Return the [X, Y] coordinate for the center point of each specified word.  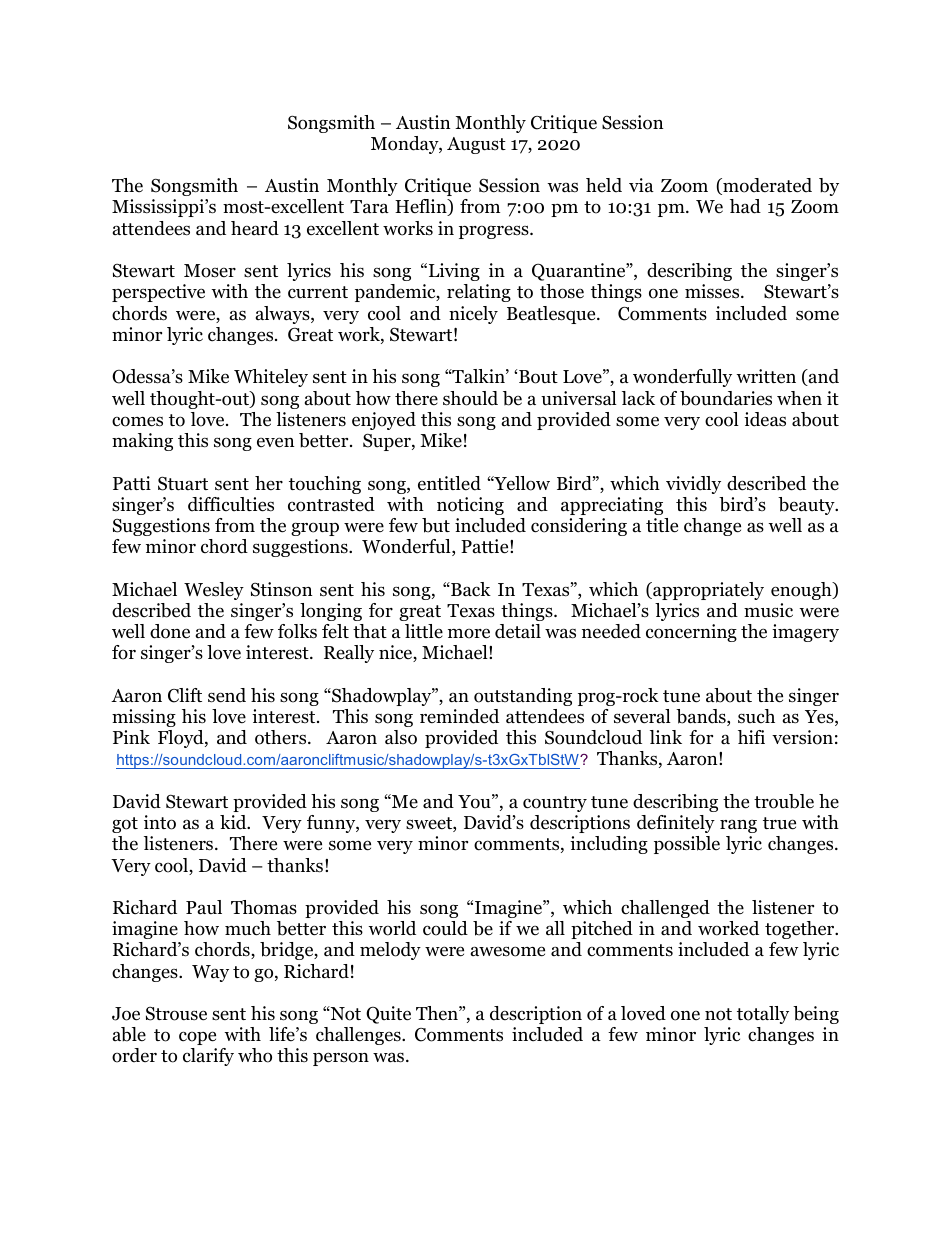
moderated [766, 186]
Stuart [183, 483]
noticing [470, 506]
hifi [751, 737]
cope [197, 1038]
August [476, 145]
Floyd [182, 739]
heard [255, 228]
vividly [693, 485]
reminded [459, 716]
